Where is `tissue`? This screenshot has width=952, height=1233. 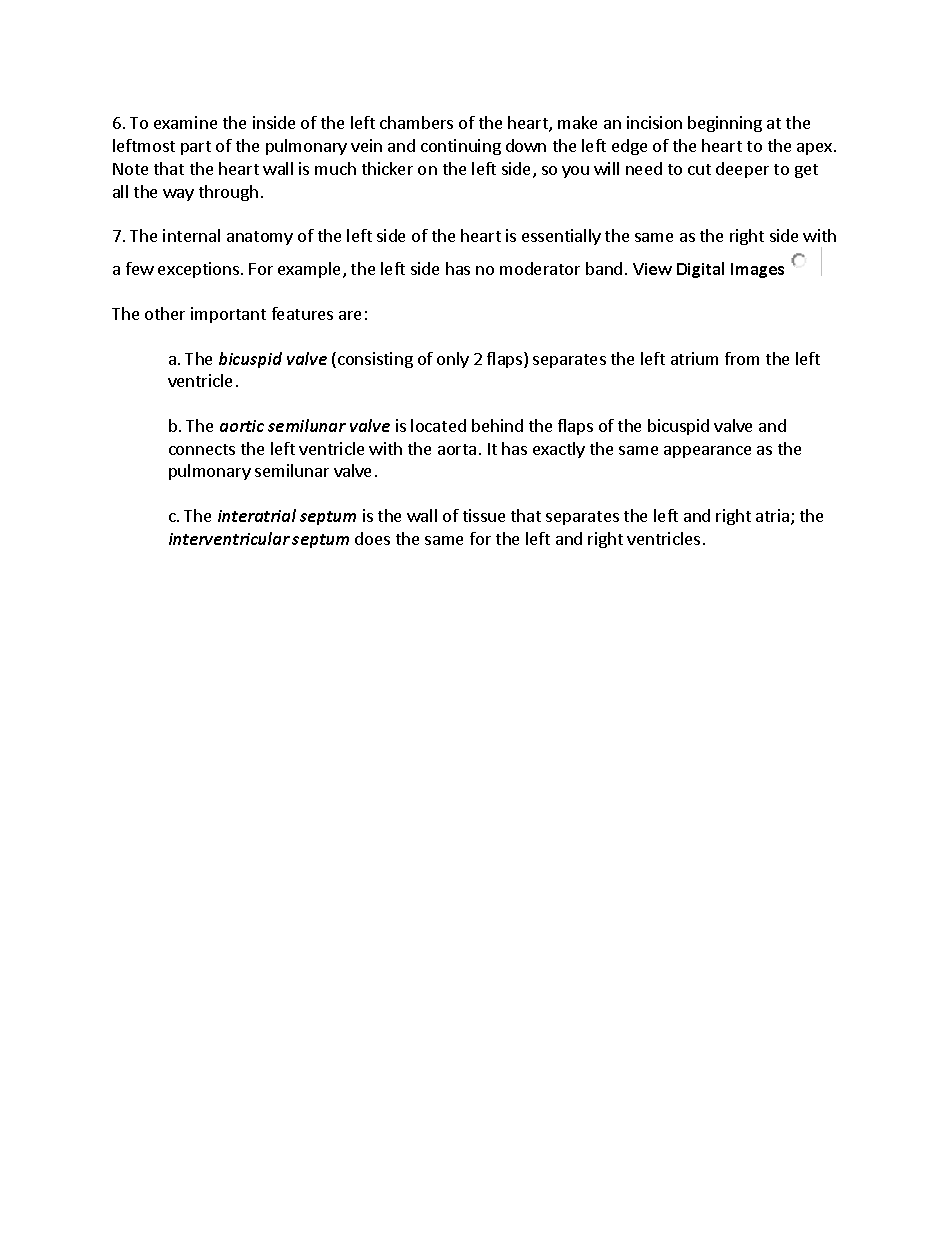 tissue is located at coordinates (484, 515).
